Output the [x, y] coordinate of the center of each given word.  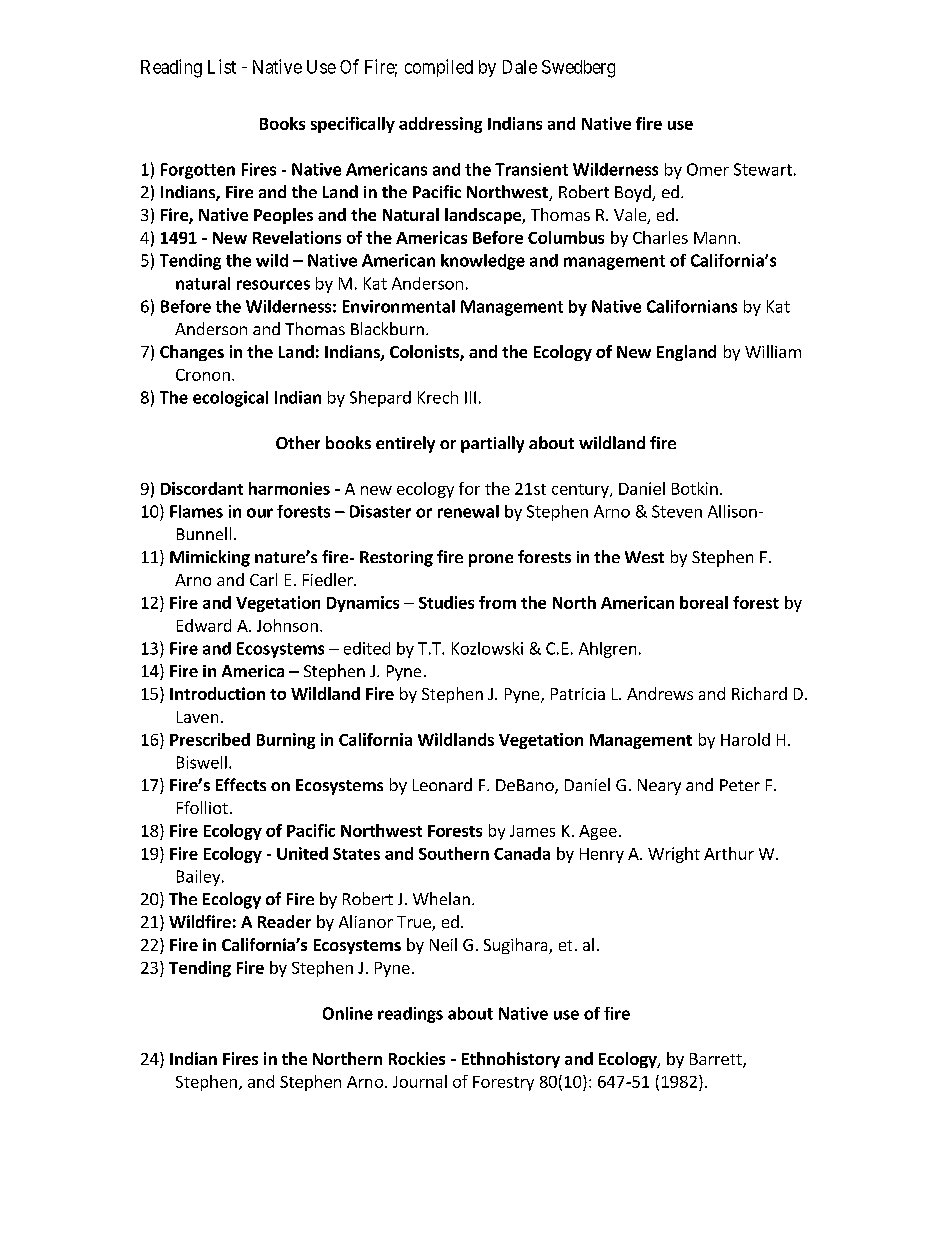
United [302, 853]
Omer [708, 169]
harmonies [289, 488]
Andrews [660, 693]
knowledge [483, 262]
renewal [468, 511]
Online [348, 1013]
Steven [677, 511]
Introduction [217, 693]
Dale [520, 67]
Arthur [729, 853]
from [497, 602]
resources [273, 285]
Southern [454, 853]
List [222, 66]
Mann [715, 238]
